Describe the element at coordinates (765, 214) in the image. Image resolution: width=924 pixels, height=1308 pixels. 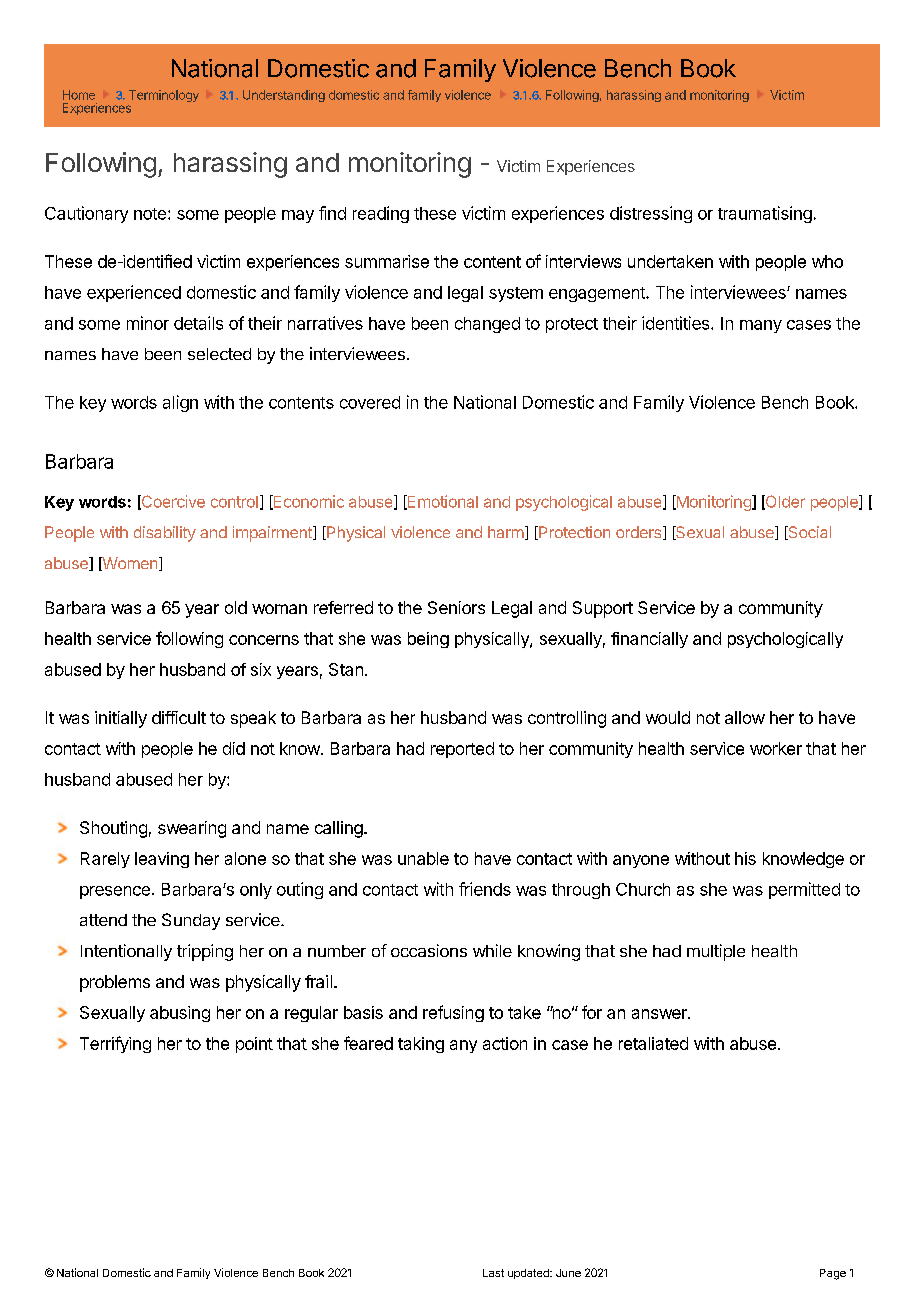
I see `traumatising` at that location.
